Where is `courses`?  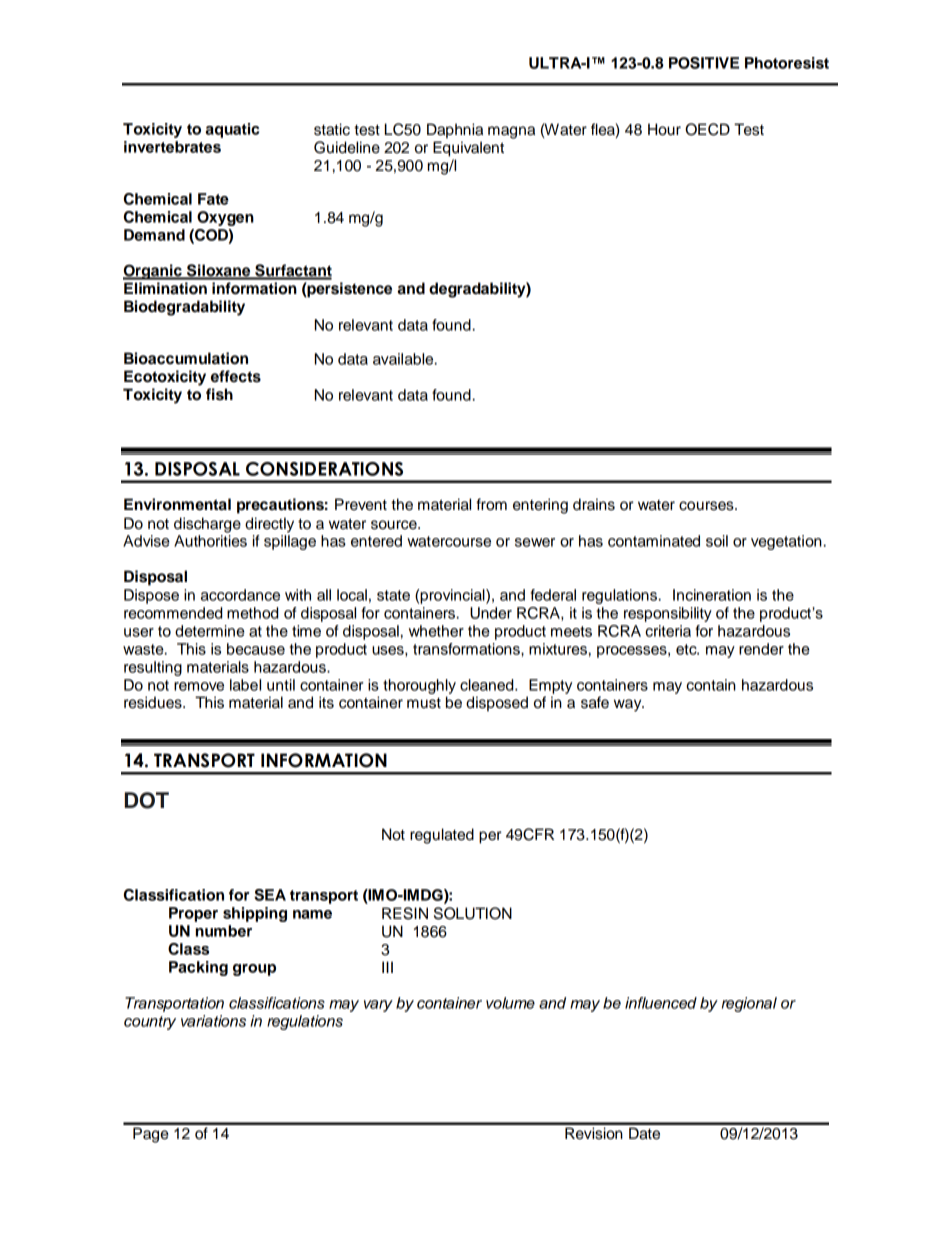
courses is located at coordinates (707, 506).
